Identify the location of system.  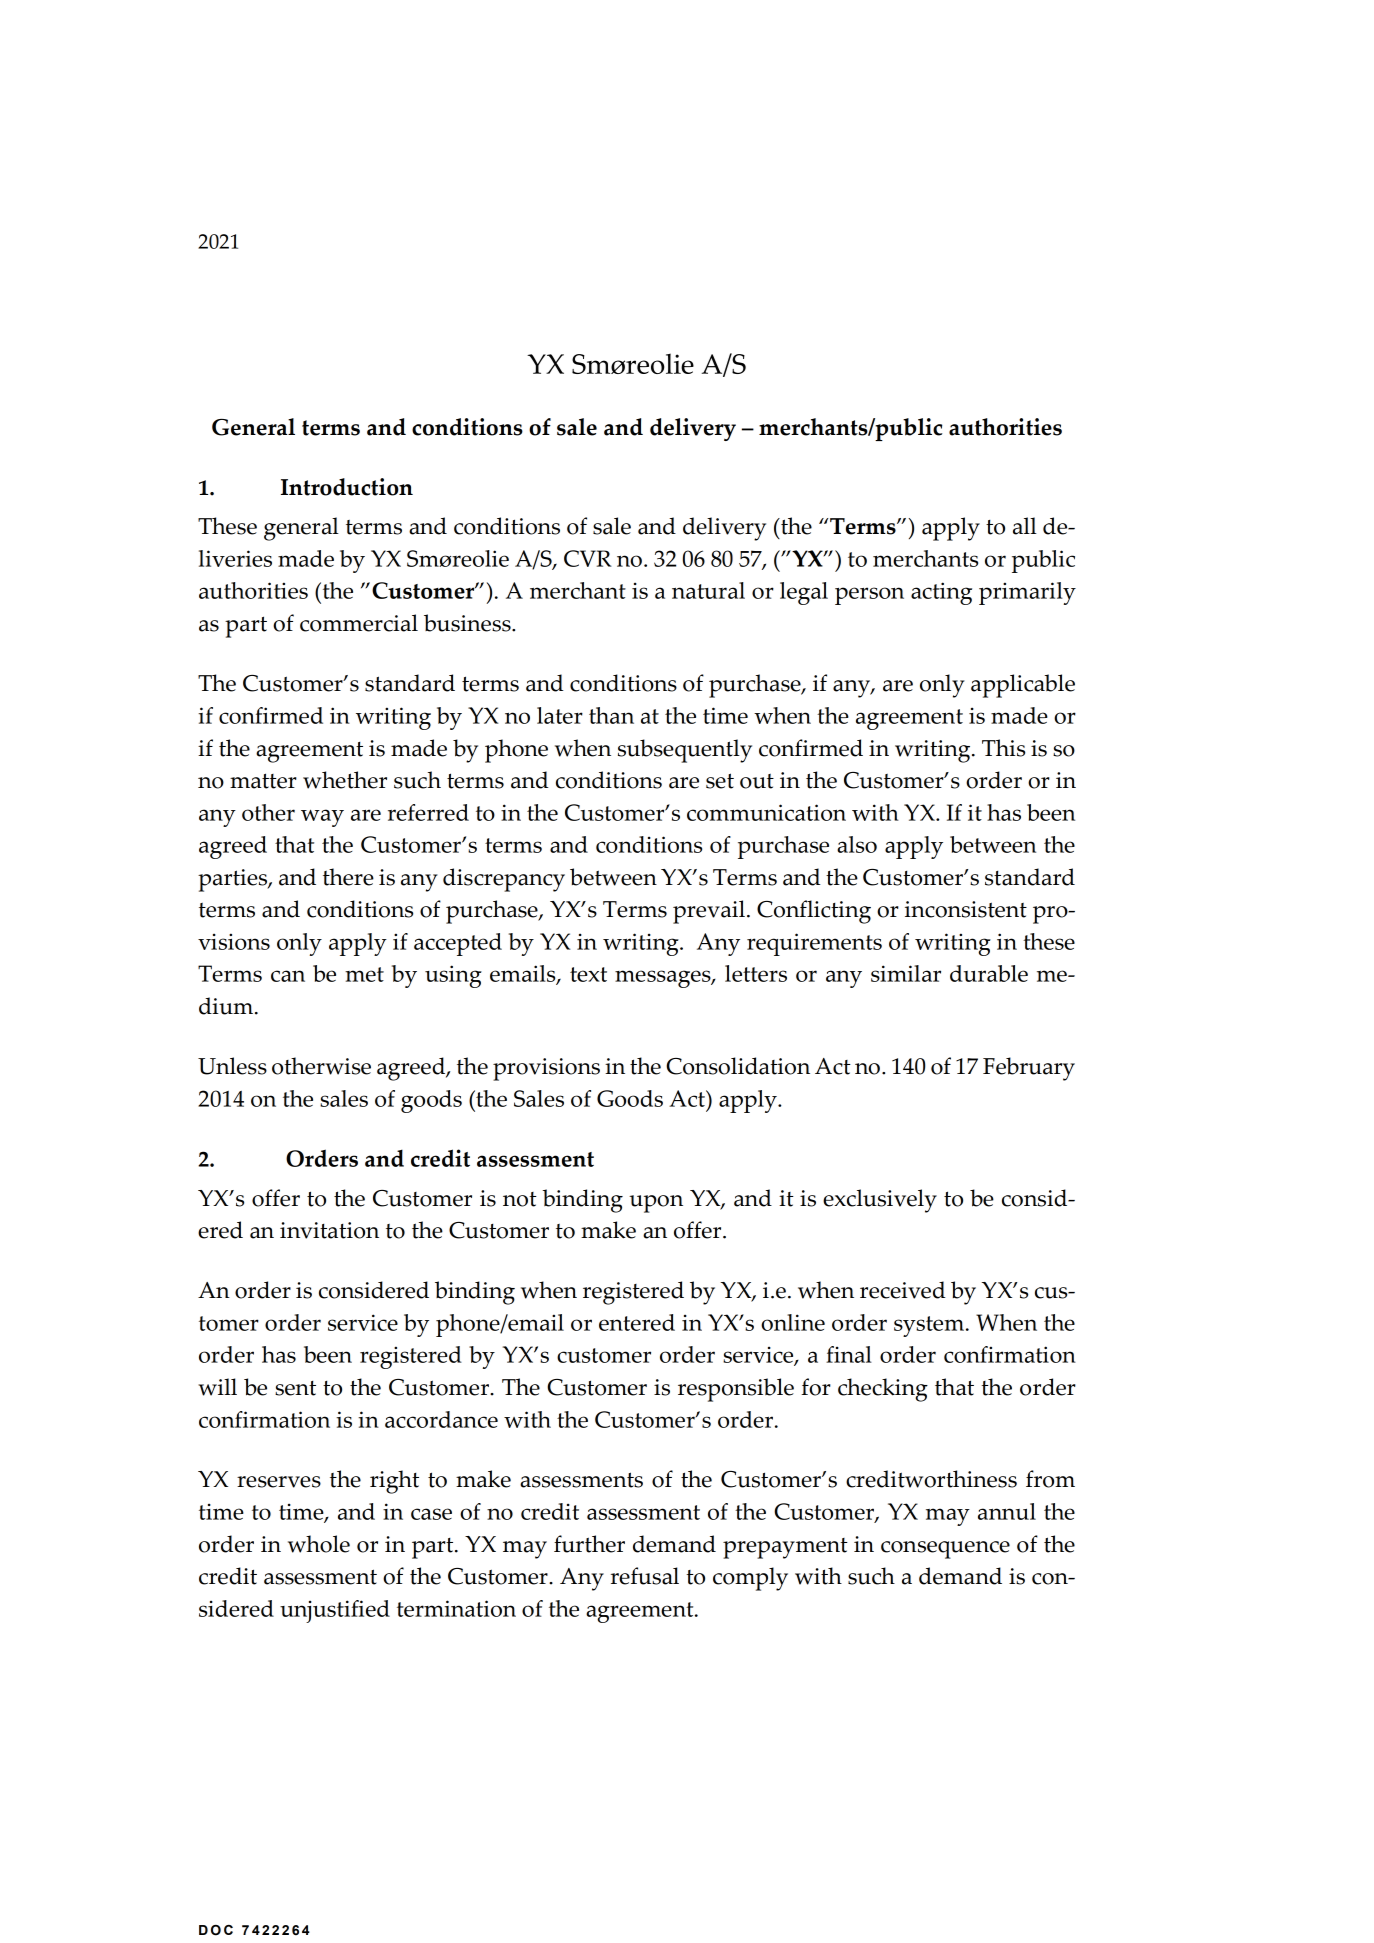
(929, 1326).
